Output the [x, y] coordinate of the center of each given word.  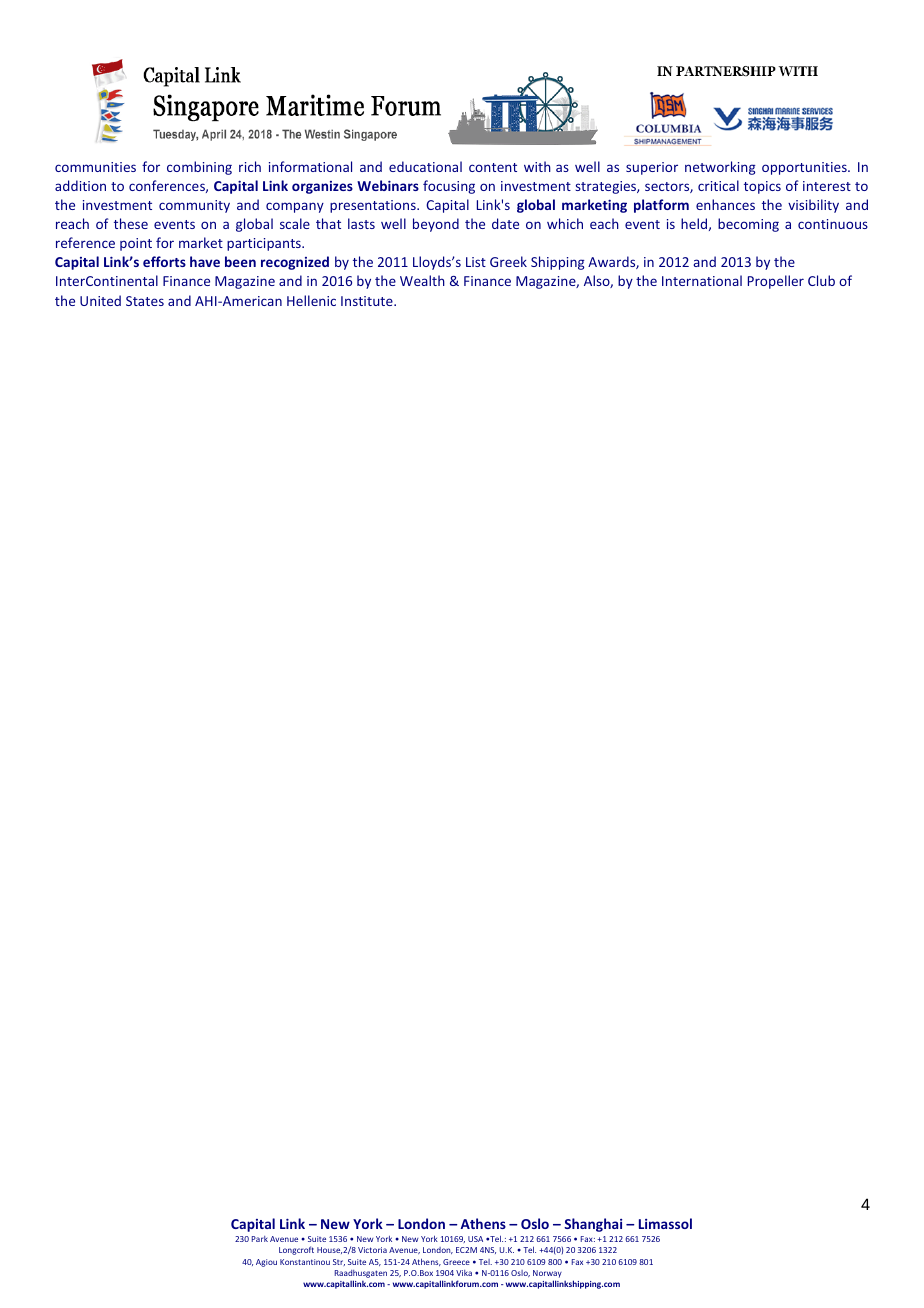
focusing [449, 187]
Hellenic [311, 300]
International [702, 280]
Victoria [372, 1250]
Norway [547, 1275]
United [100, 300]
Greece [456, 1262]
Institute [368, 301]
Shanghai [593, 1225]
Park [260, 1239]
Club [821, 280]
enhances [725, 204]
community [194, 206]
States [145, 301]
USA [475, 1239]
